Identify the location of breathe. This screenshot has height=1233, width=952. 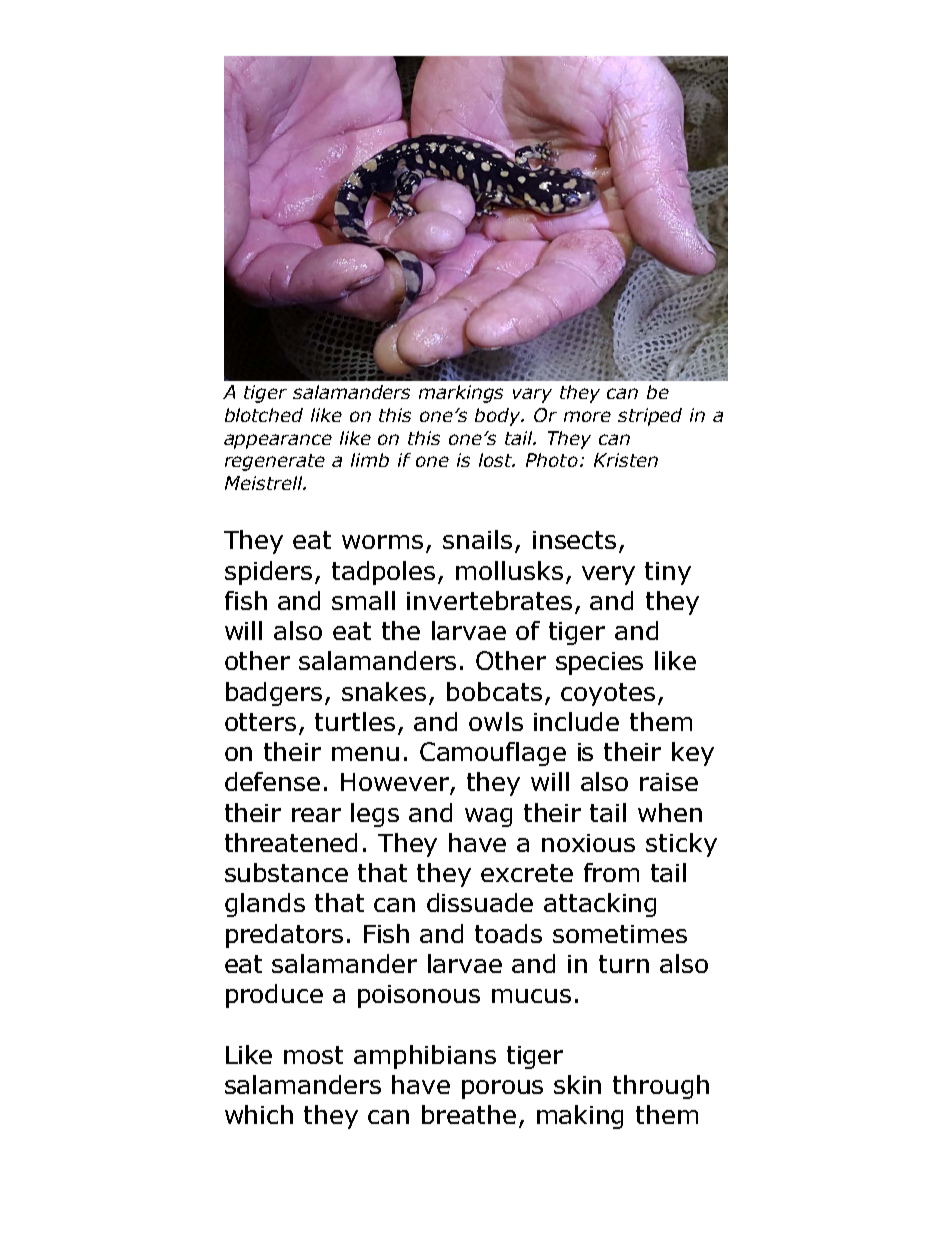
(469, 1114).
